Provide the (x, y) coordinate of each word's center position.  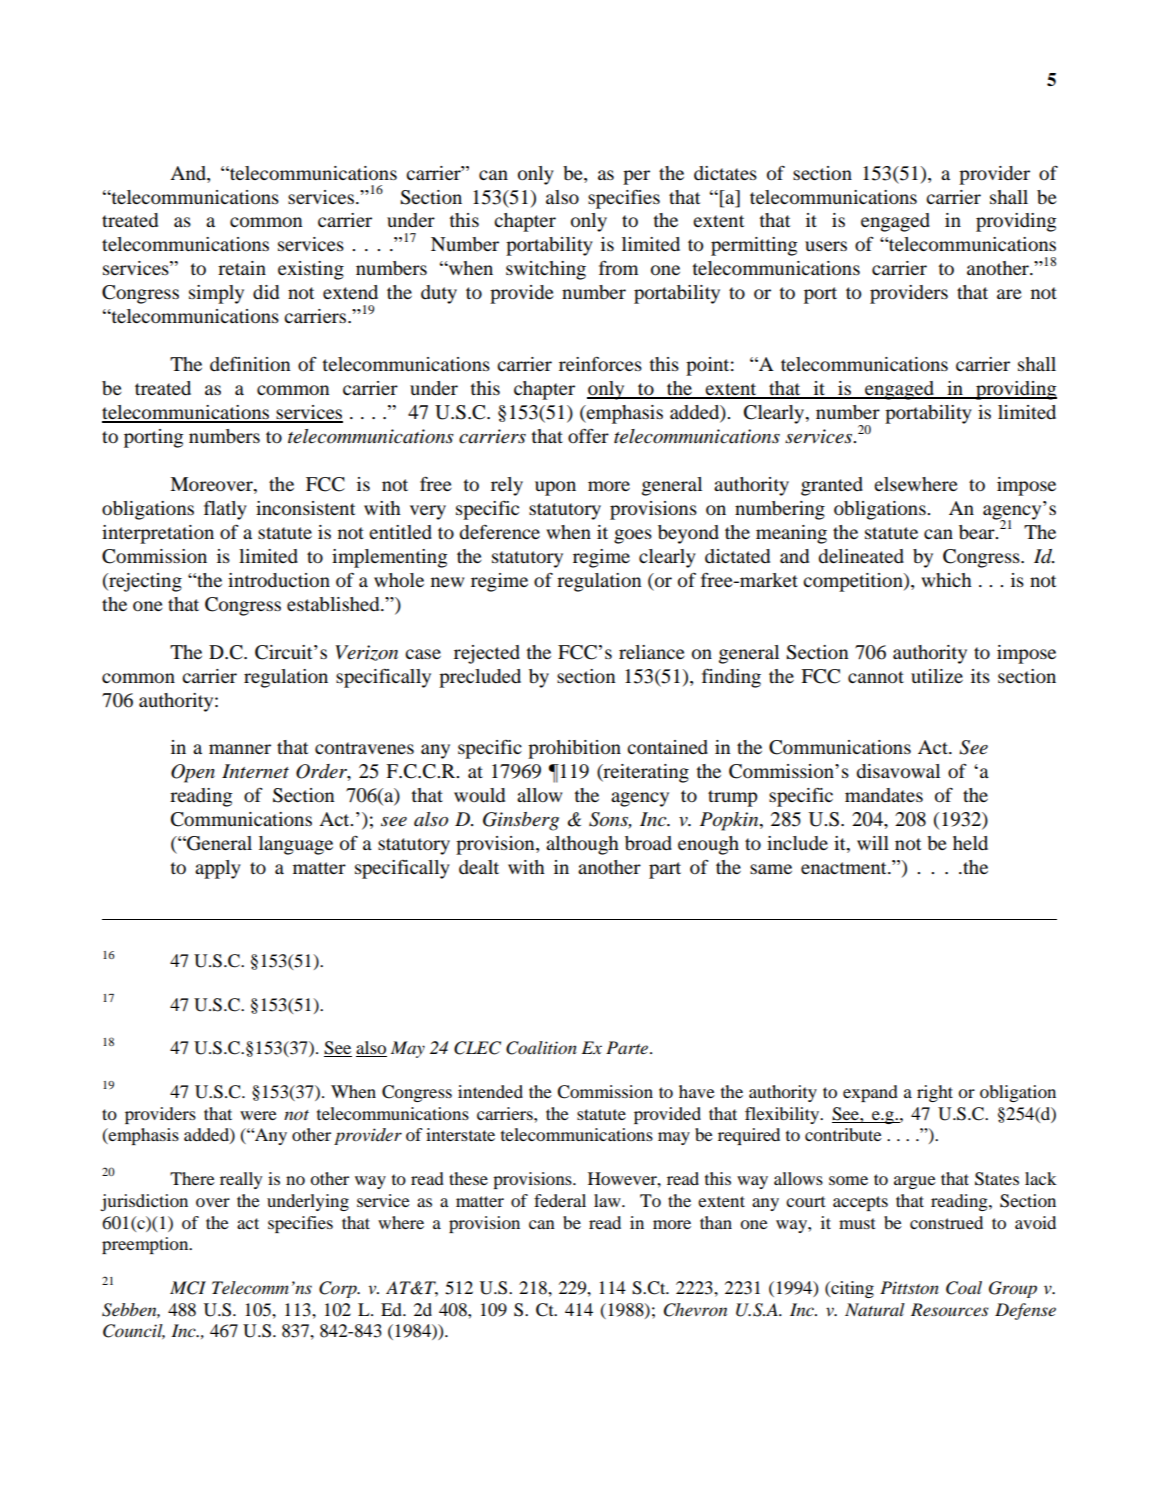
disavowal (898, 771)
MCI (188, 1288)
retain (242, 268)
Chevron (695, 1310)
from (618, 268)
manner (240, 749)
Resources (950, 1310)
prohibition (574, 749)
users (826, 246)
